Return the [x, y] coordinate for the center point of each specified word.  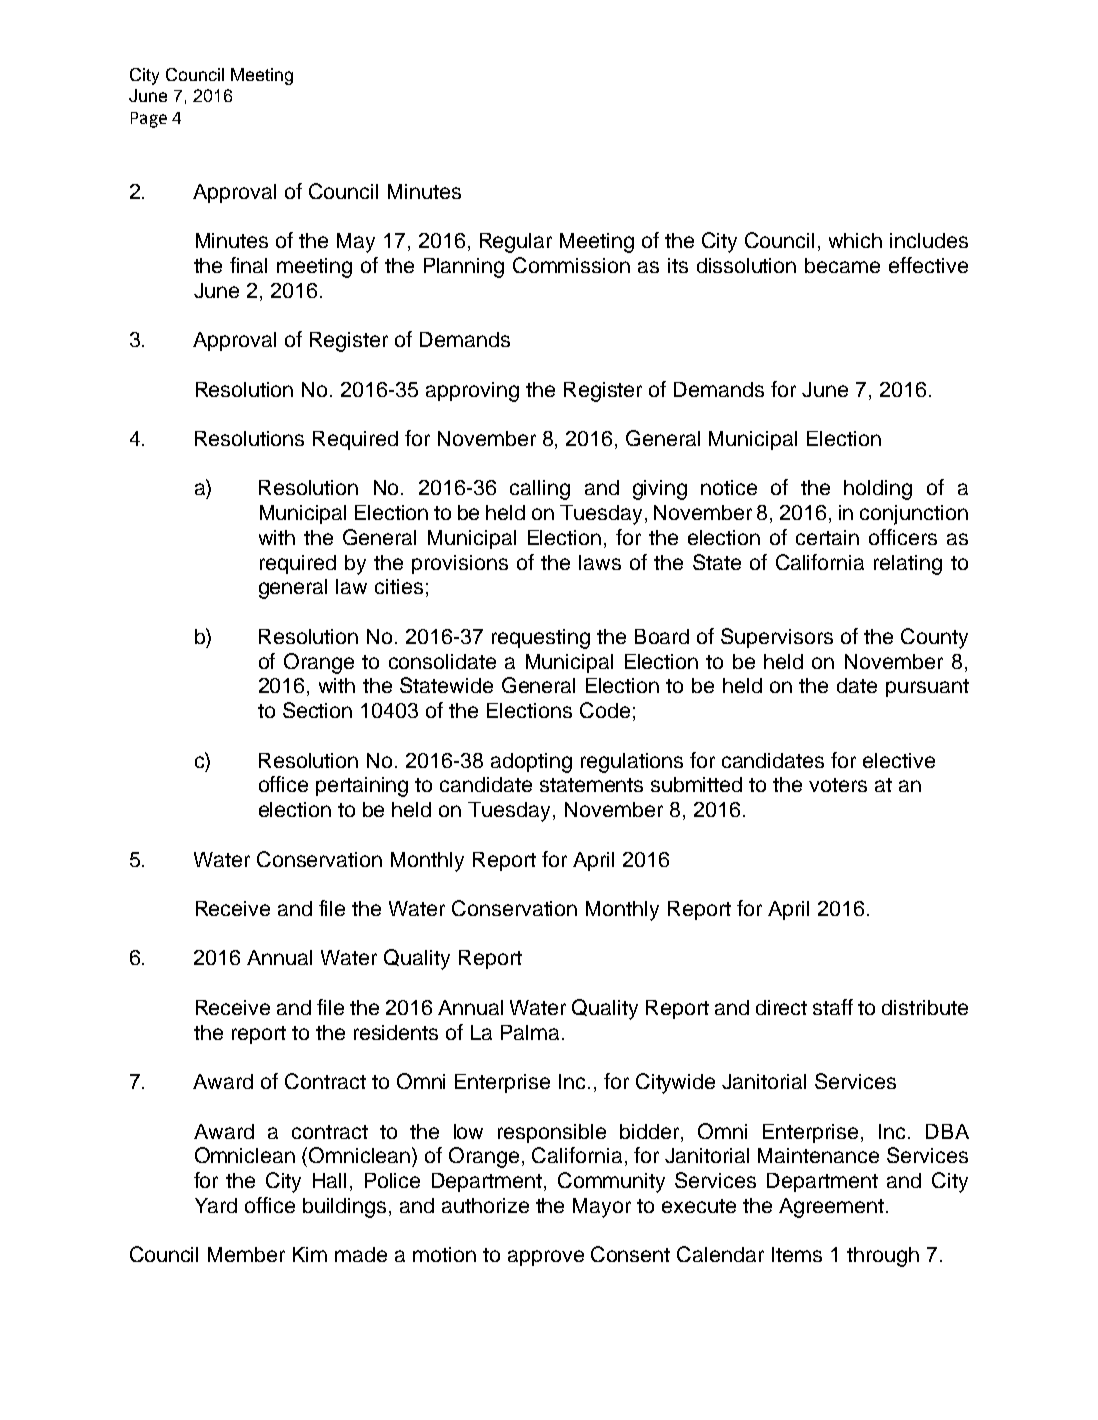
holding [878, 490]
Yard [216, 1205]
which [855, 240]
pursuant [927, 688]
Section [317, 710]
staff [833, 1007]
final [248, 265]
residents [396, 1032]
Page [149, 120]
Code [605, 710]
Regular [516, 243]
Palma [530, 1032]
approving [472, 392]
